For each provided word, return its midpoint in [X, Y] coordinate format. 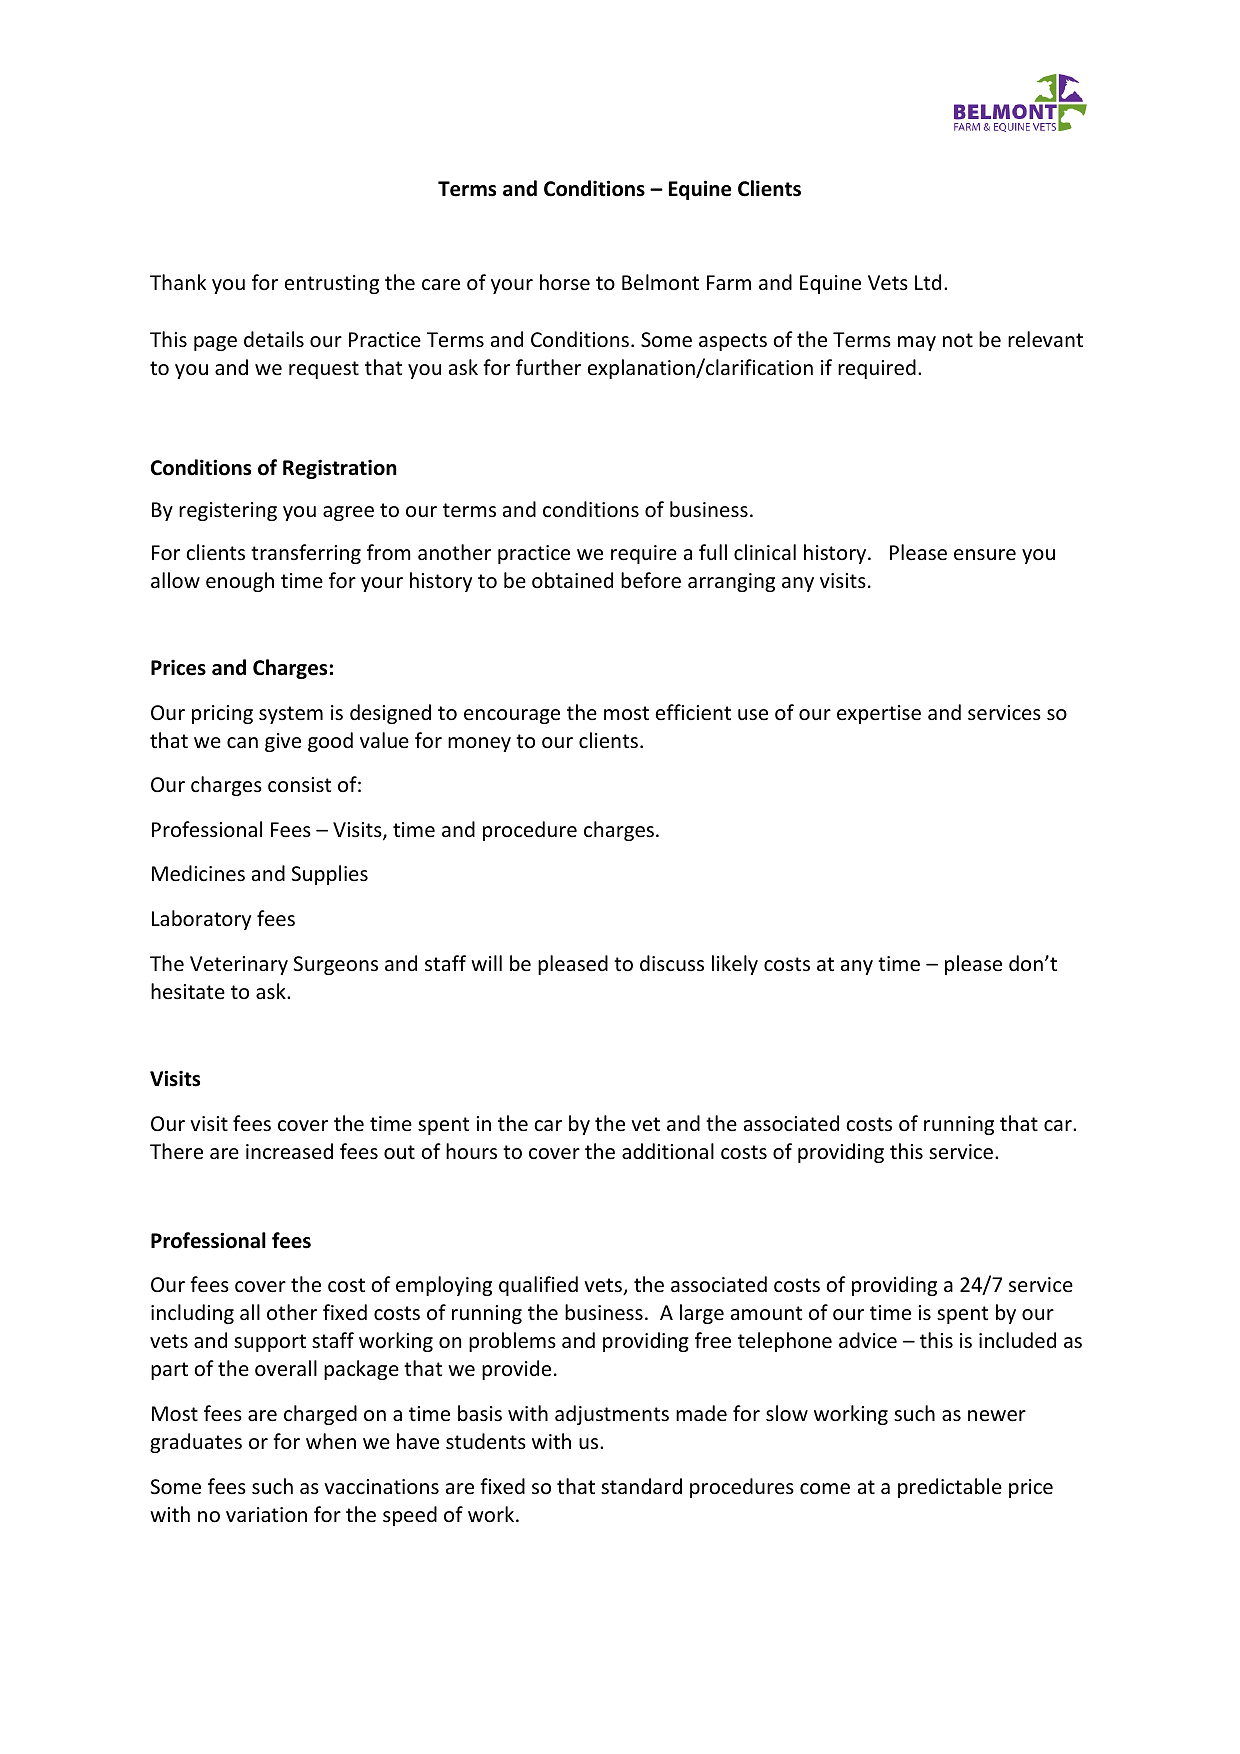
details [274, 339]
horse [565, 282]
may [917, 343]
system [291, 715]
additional [668, 1151]
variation [266, 1514]
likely [735, 965]
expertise [879, 714]
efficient [693, 712]
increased [289, 1151]
